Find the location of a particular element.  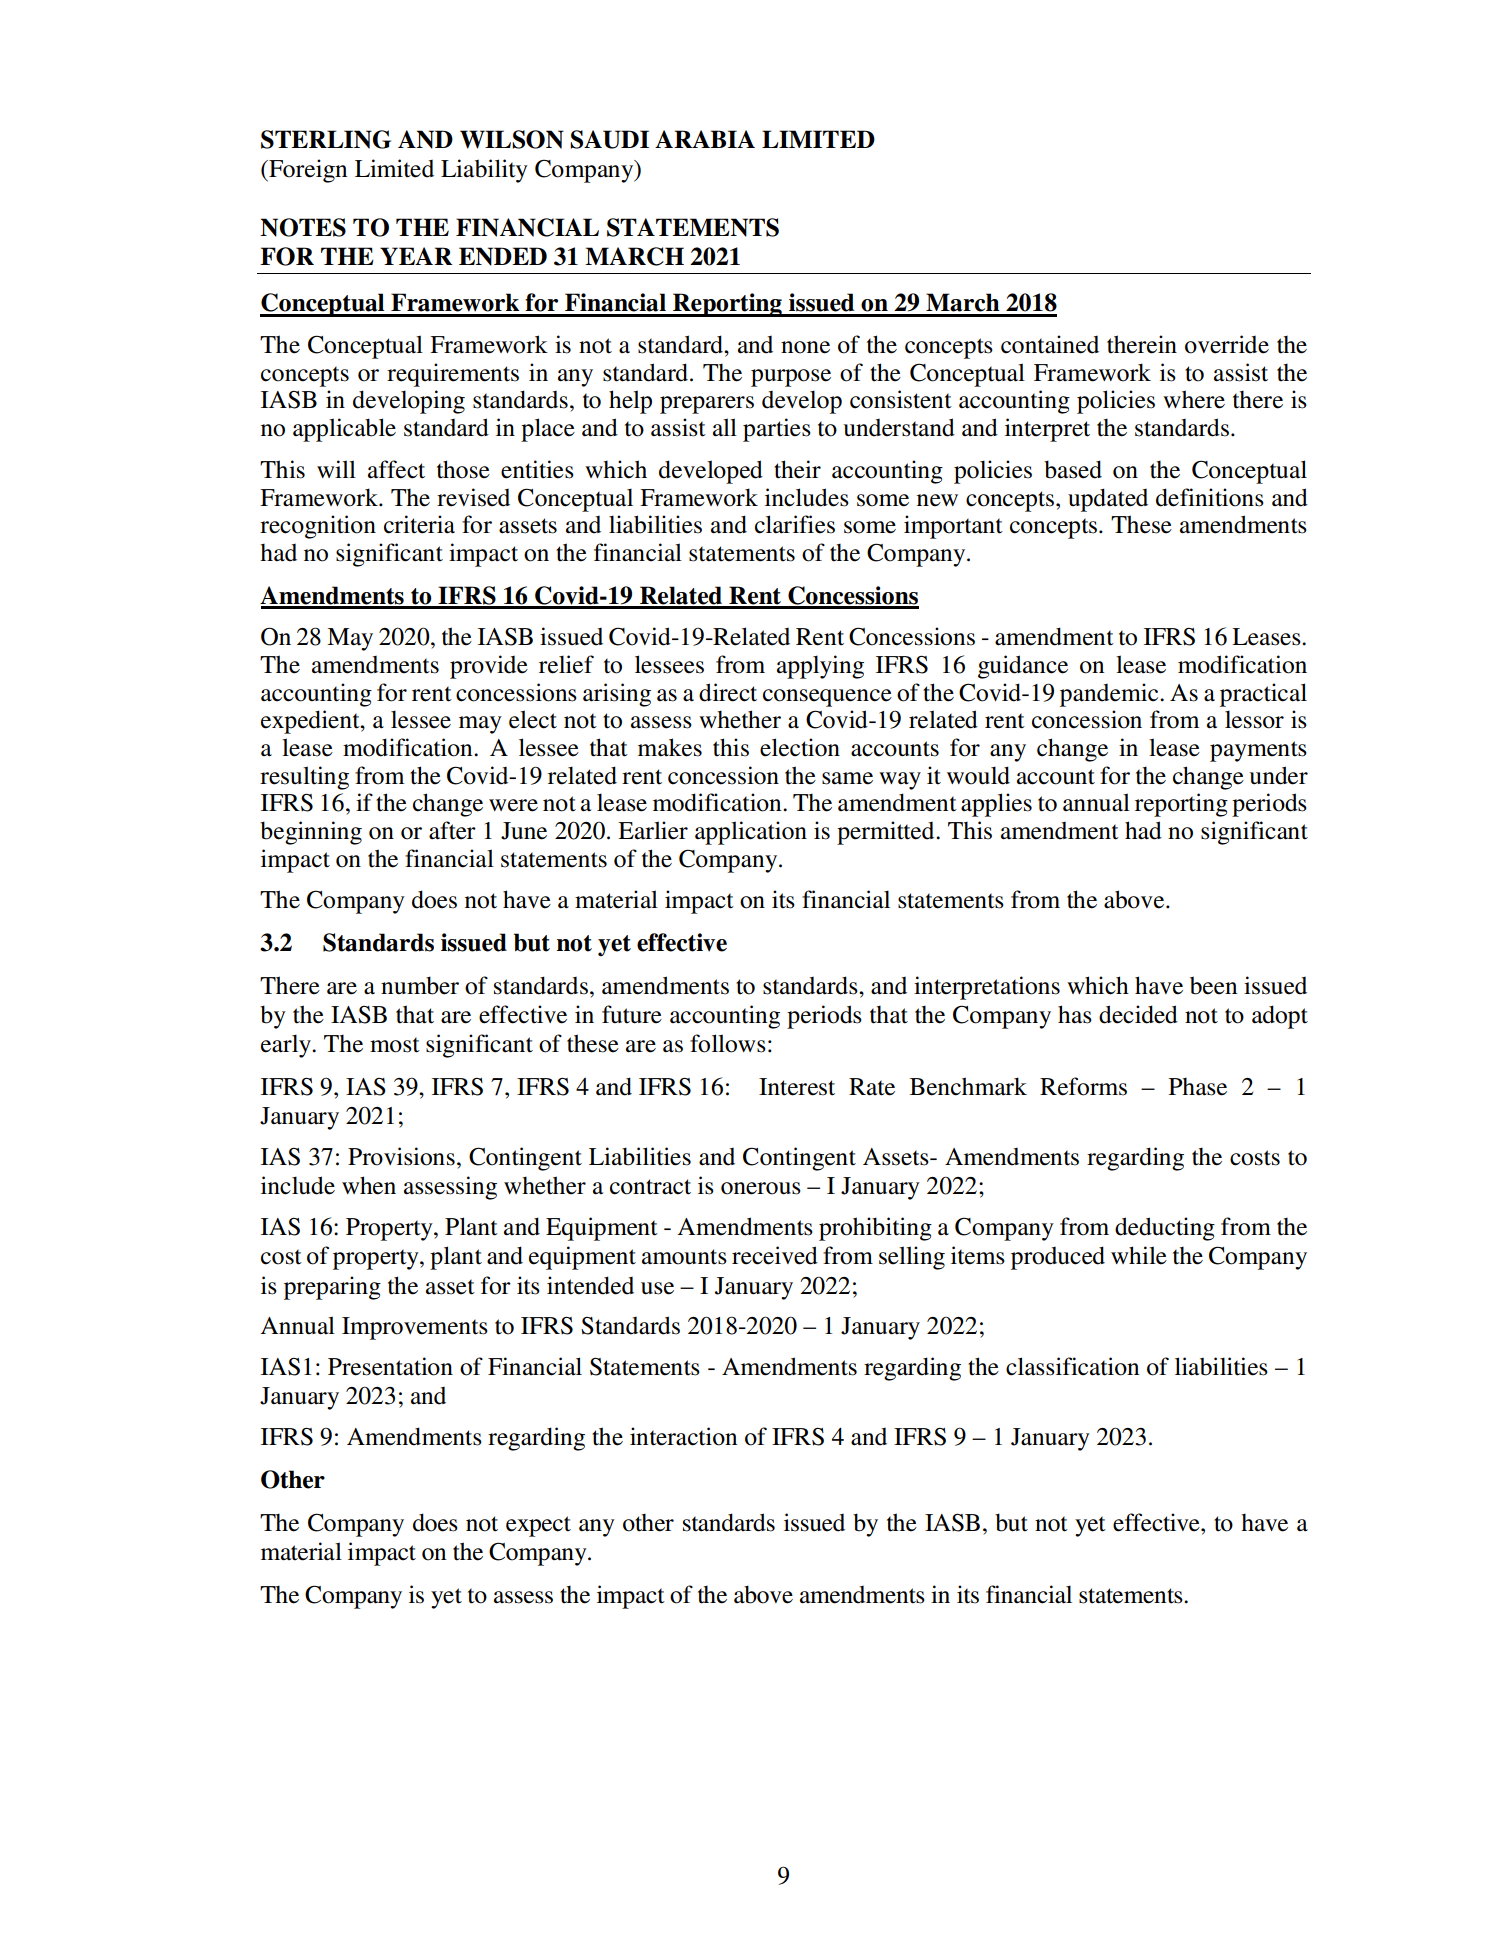

deducting is located at coordinates (1165, 1229).
